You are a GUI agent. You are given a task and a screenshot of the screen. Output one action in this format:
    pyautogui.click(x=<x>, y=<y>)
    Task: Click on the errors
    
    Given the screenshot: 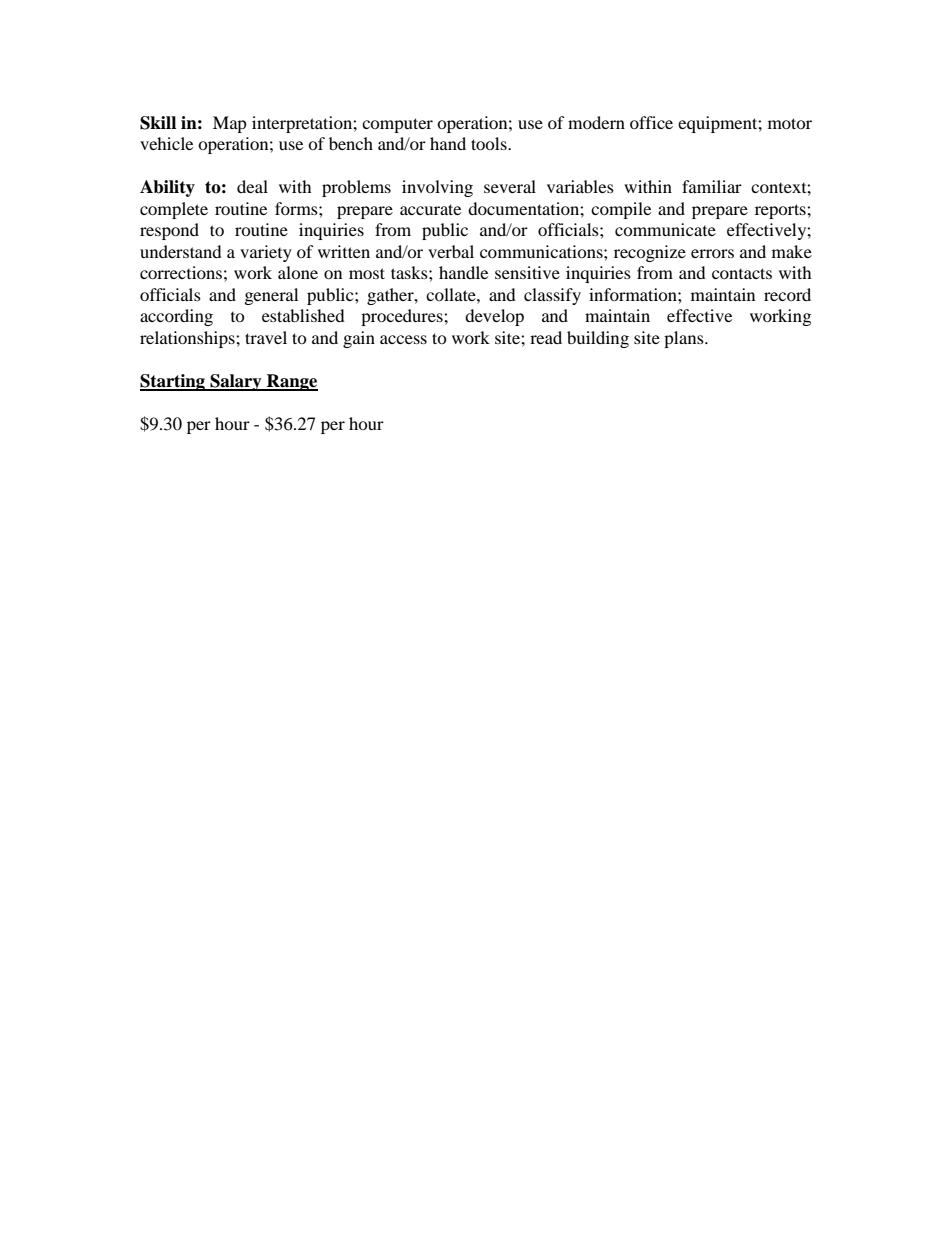 What is the action you would take?
    pyautogui.click(x=712, y=253)
